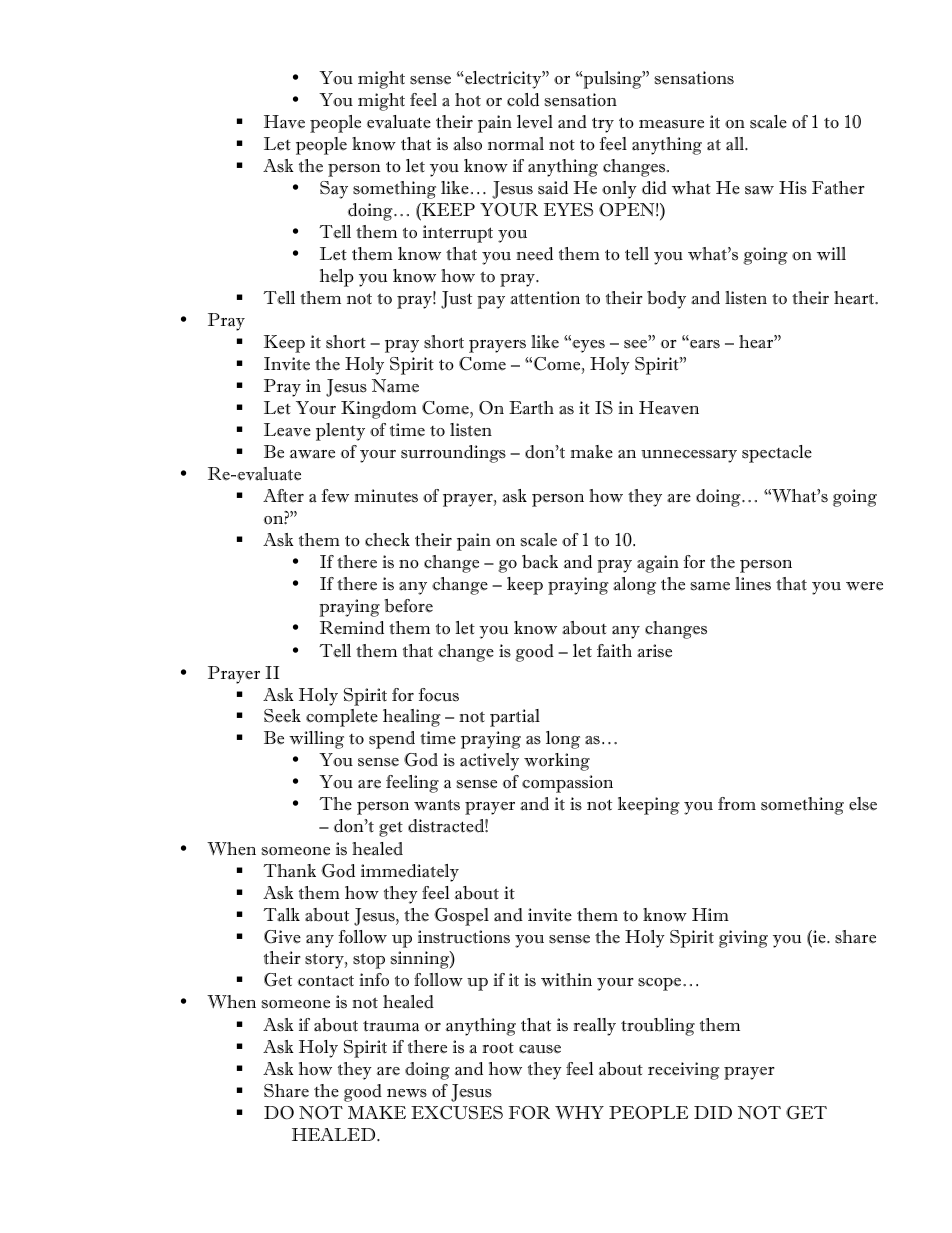  I want to click on spectacle, so click(777, 454).
